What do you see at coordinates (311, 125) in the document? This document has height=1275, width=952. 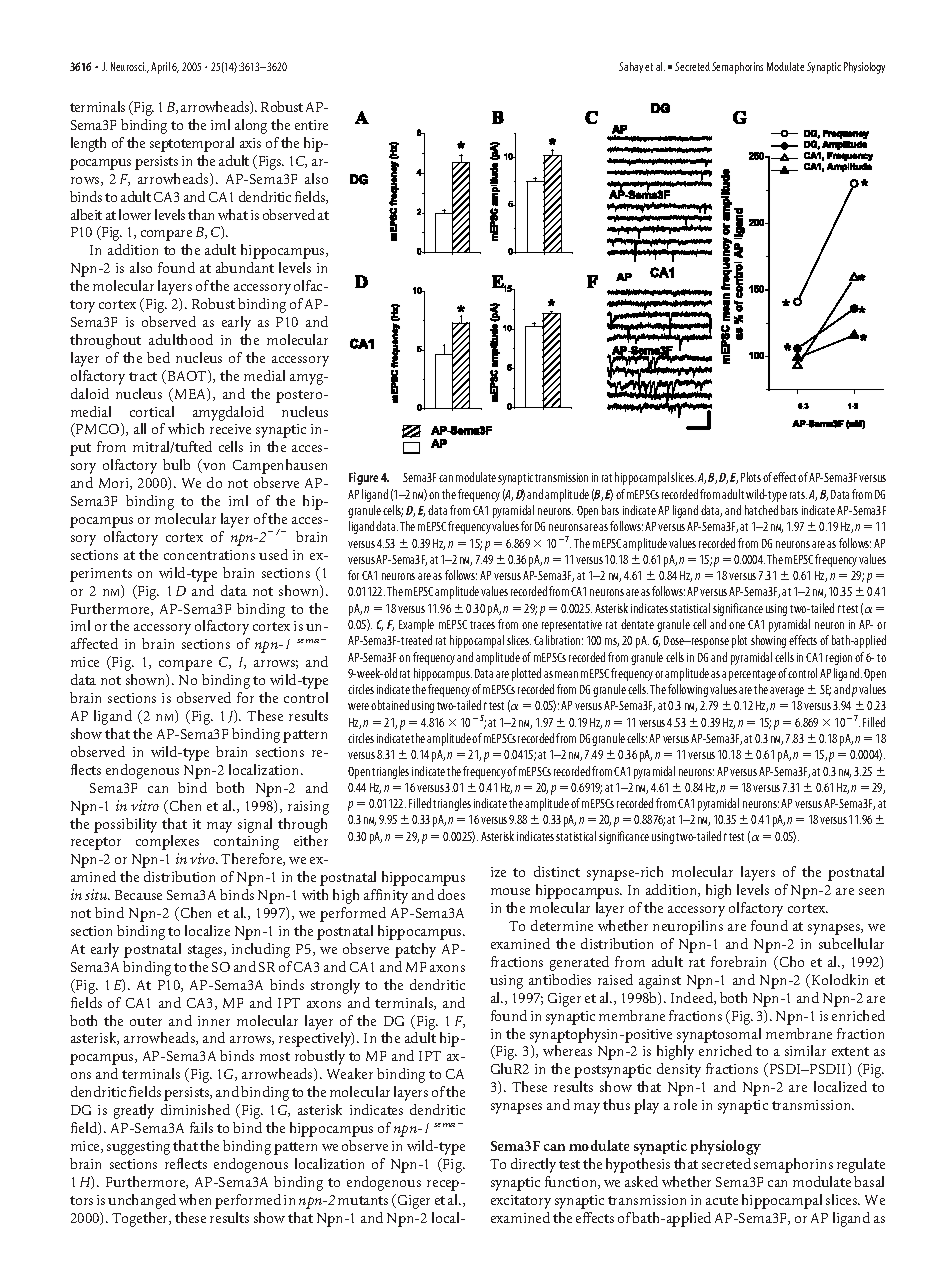 I see `entire` at bounding box center [311, 125].
